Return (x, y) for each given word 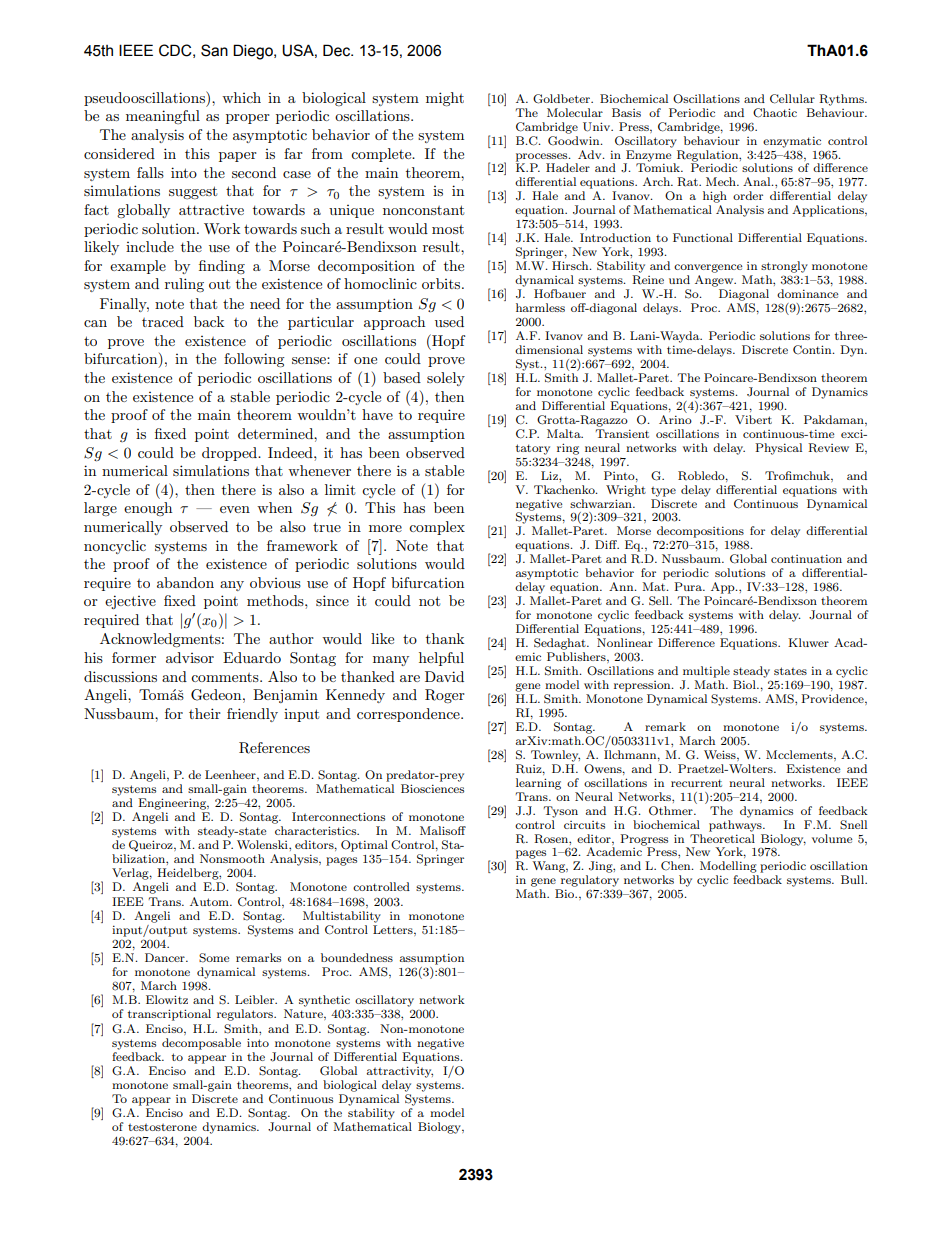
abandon (185, 582)
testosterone (162, 1127)
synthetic (324, 1001)
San (214, 50)
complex (437, 528)
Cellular (792, 99)
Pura (689, 586)
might (445, 99)
